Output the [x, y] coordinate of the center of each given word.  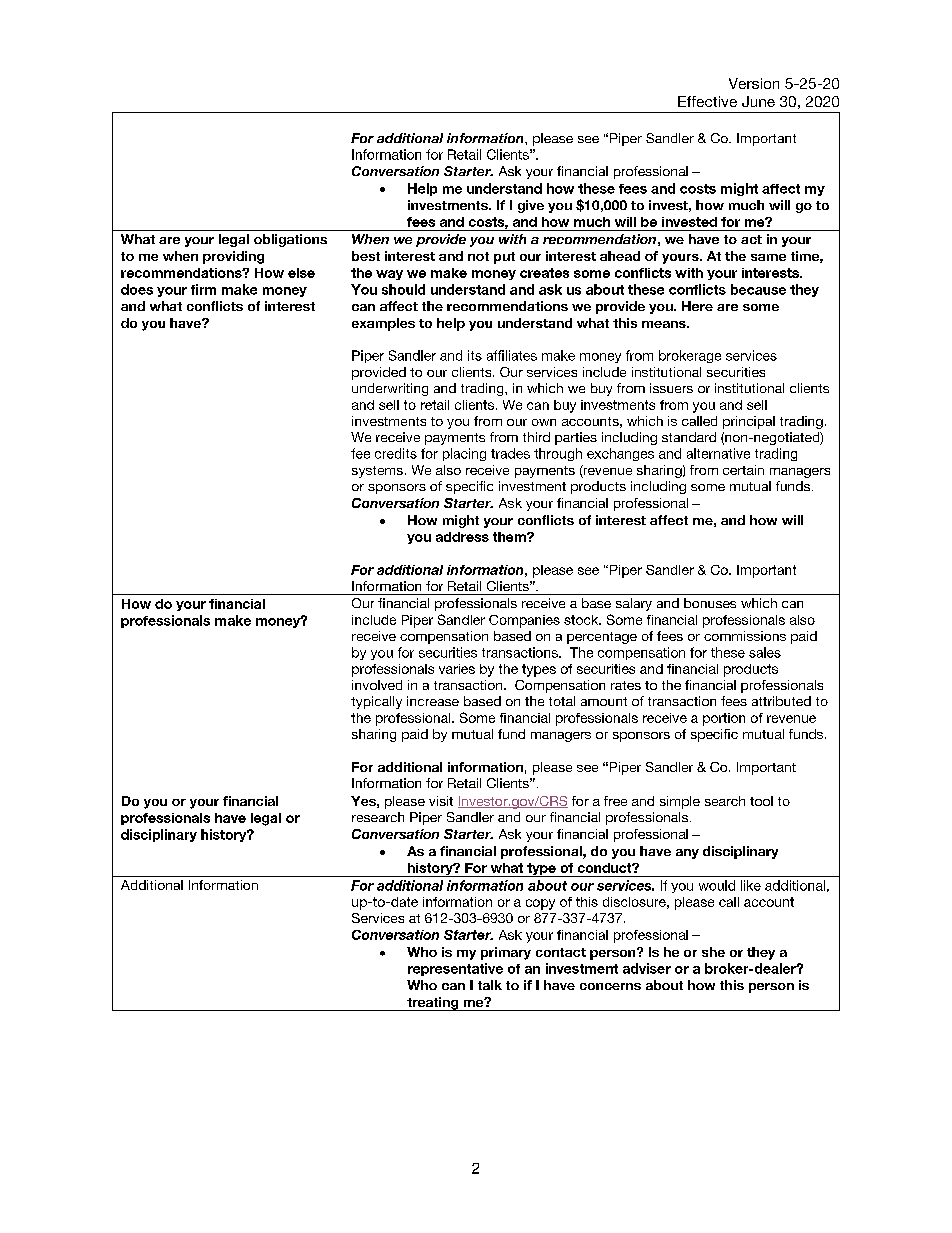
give [531, 206]
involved [377, 685]
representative [455, 969]
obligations [290, 240]
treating [433, 1004]
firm [203, 289]
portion [724, 719]
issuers [671, 388]
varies [457, 669]
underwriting [390, 389]
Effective [707, 101]
